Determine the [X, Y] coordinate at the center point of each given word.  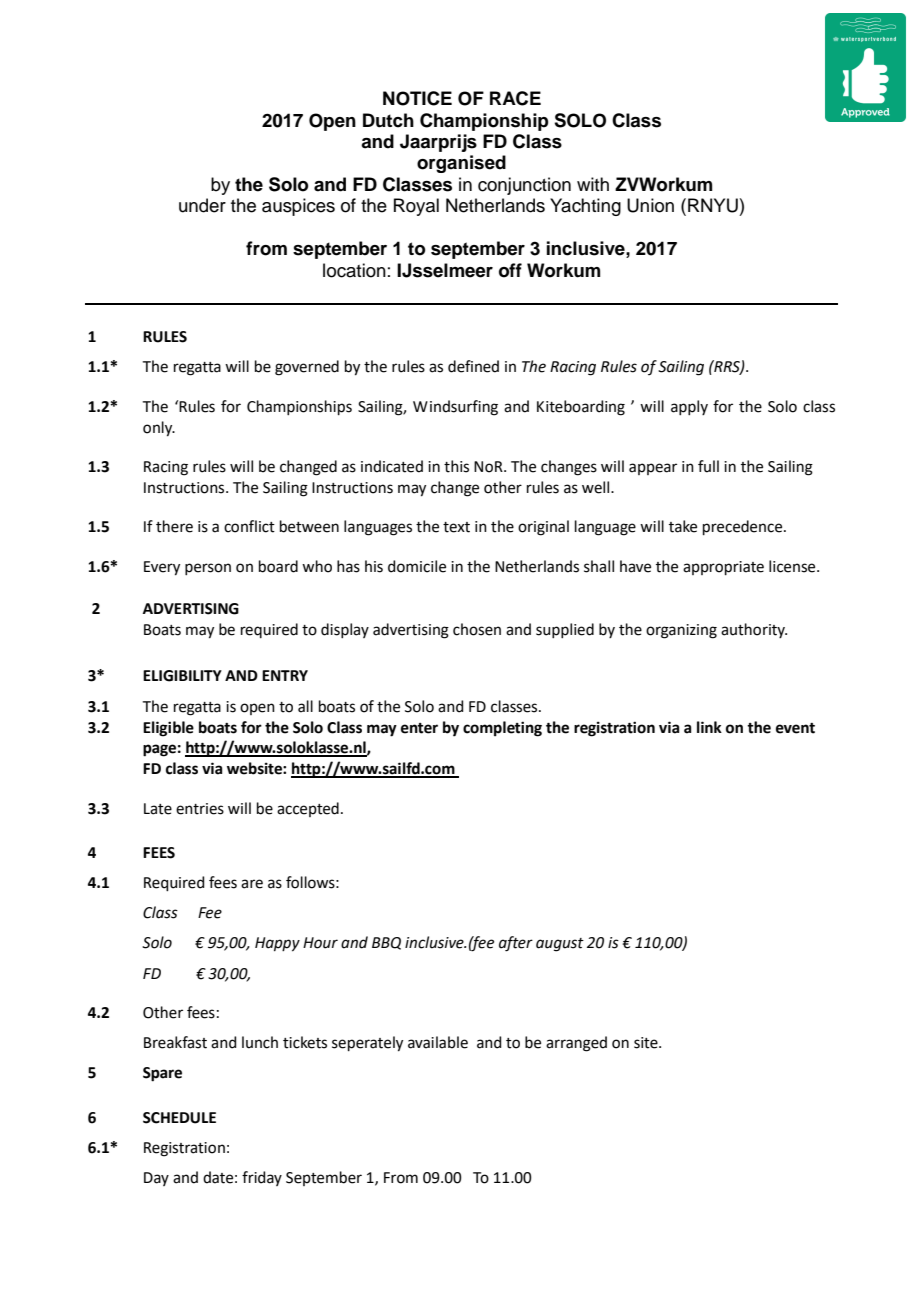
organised [461, 164]
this [456, 466]
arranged [576, 1044]
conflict [249, 526]
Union [650, 205]
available [438, 1042]
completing [502, 729]
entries [200, 809]
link [709, 727]
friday [262, 1178]
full [708, 466]
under [202, 205]
